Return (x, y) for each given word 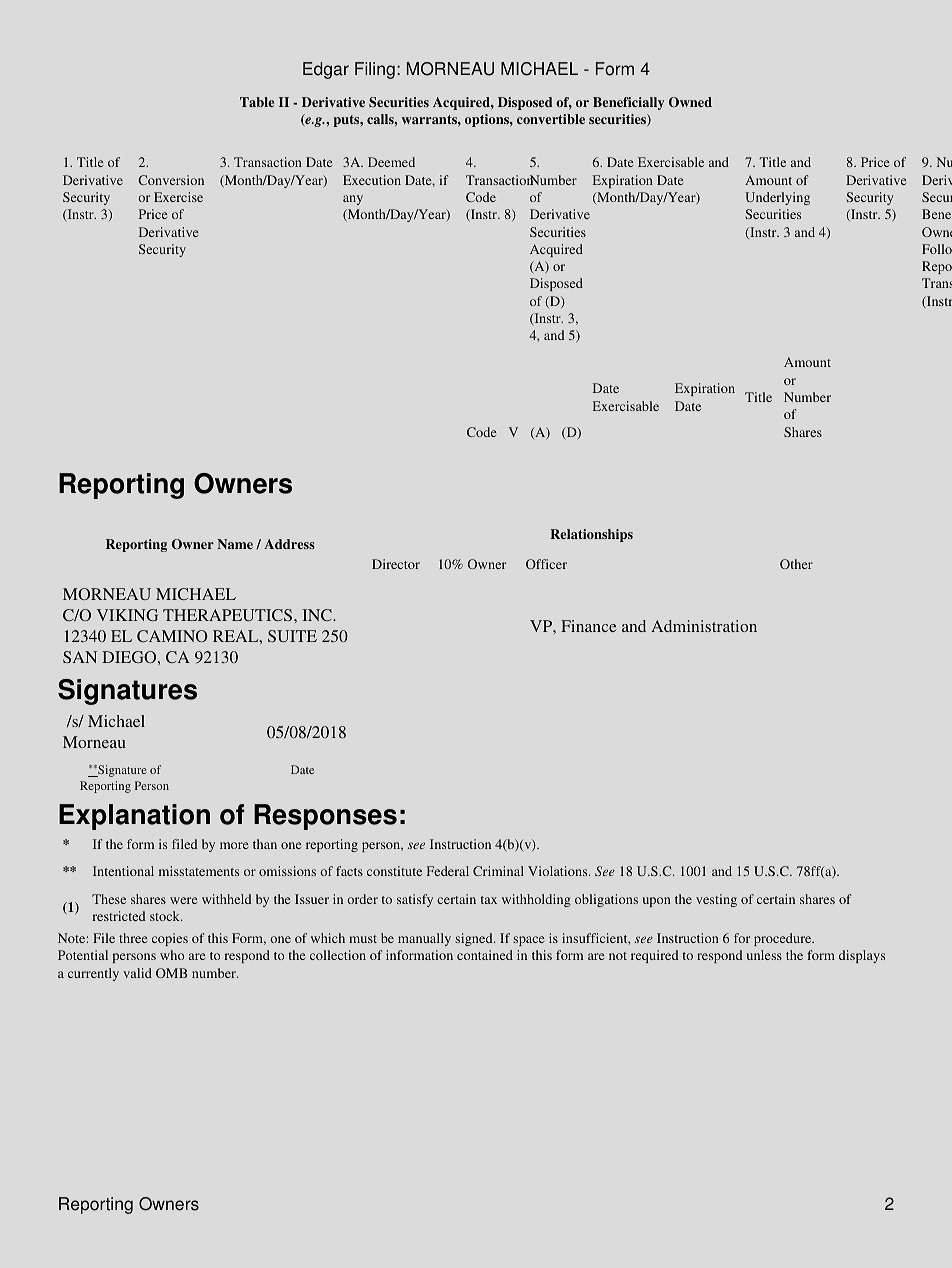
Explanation (134, 817)
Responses (325, 817)
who (172, 955)
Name (235, 544)
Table (257, 102)
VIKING (127, 615)
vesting (716, 900)
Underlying (777, 198)
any (353, 200)
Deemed (391, 162)
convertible (551, 119)
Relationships (591, 535)
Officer (546, 564)
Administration (704, 626)
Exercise (178, 197)
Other (796, 564)
